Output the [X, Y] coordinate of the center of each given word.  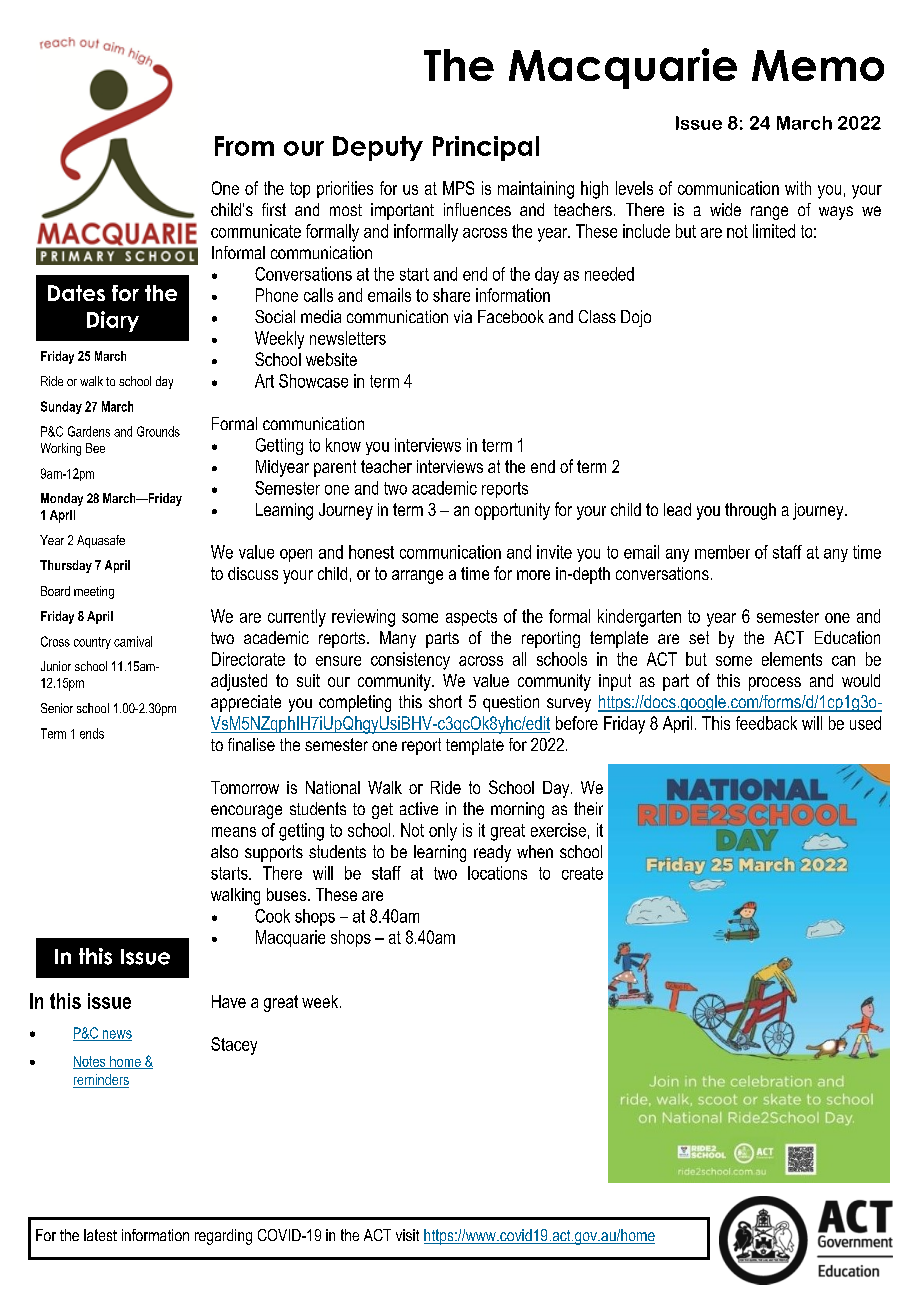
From [244, 146]
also [224, 851]
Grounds [158, 431]
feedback [766, 723]
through [750, 511]
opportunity [512, 511]
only [443, 832]
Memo [818, 65]
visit [407, 1235]
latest [100, 1235]
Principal [486, 148]
